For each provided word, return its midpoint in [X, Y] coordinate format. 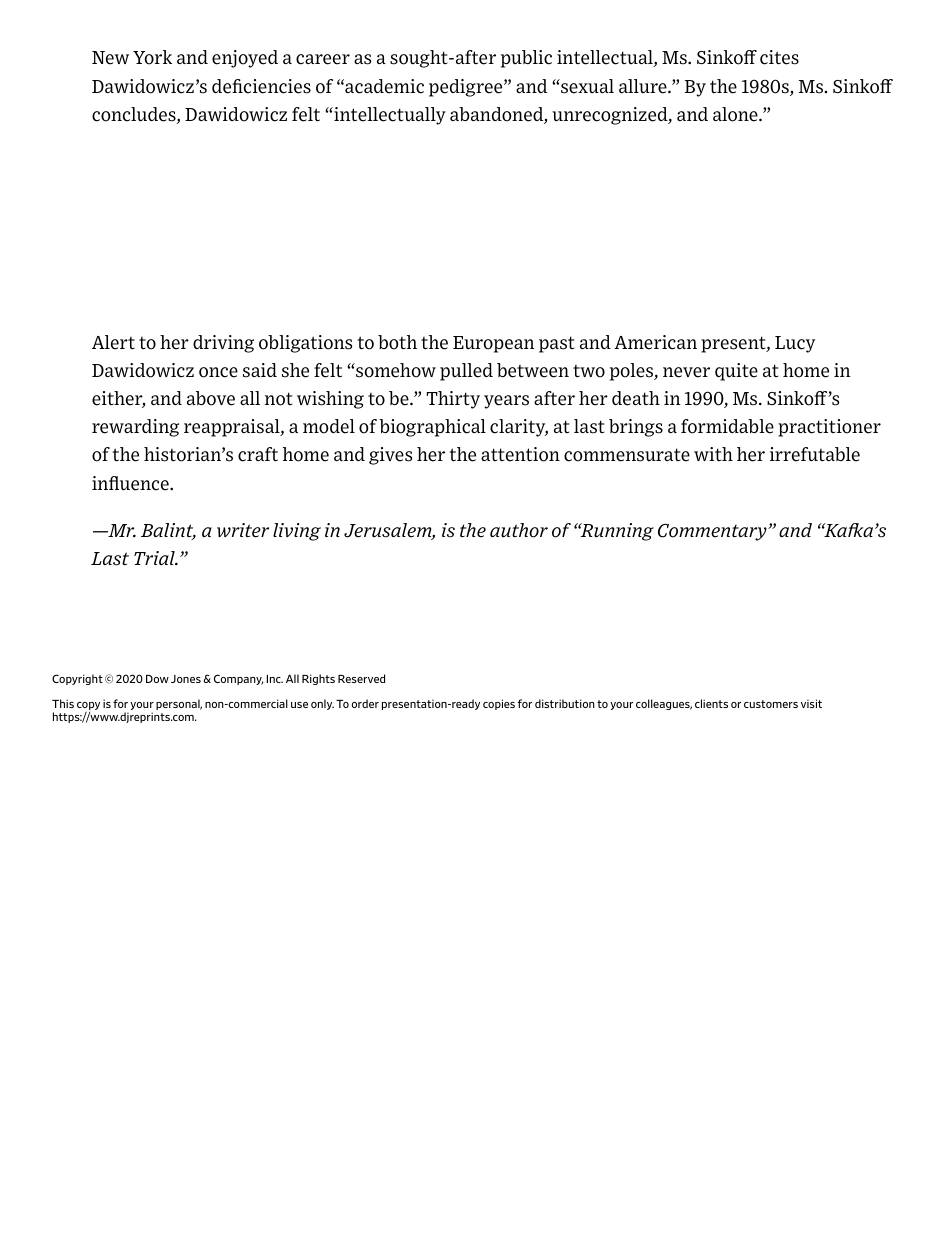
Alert [113, 342]
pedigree [467, 88]
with [713, 454]
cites [779, 57]
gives [390, 456]
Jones [186, 679]
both [397, 342]
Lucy [795, 344]
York [152, 57]
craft [258, 454]
